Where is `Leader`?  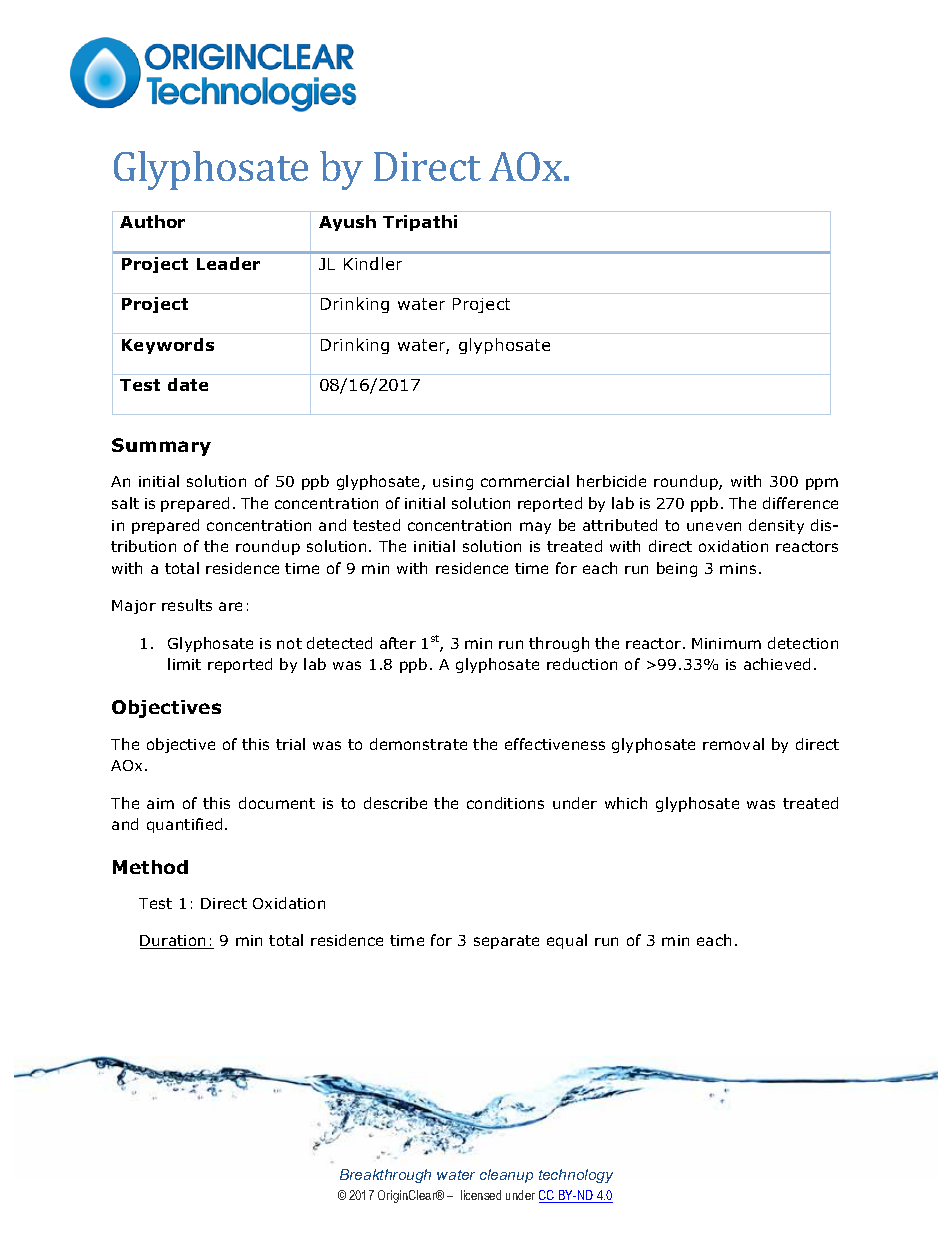
Leader is located at coordinates (228, 263).
